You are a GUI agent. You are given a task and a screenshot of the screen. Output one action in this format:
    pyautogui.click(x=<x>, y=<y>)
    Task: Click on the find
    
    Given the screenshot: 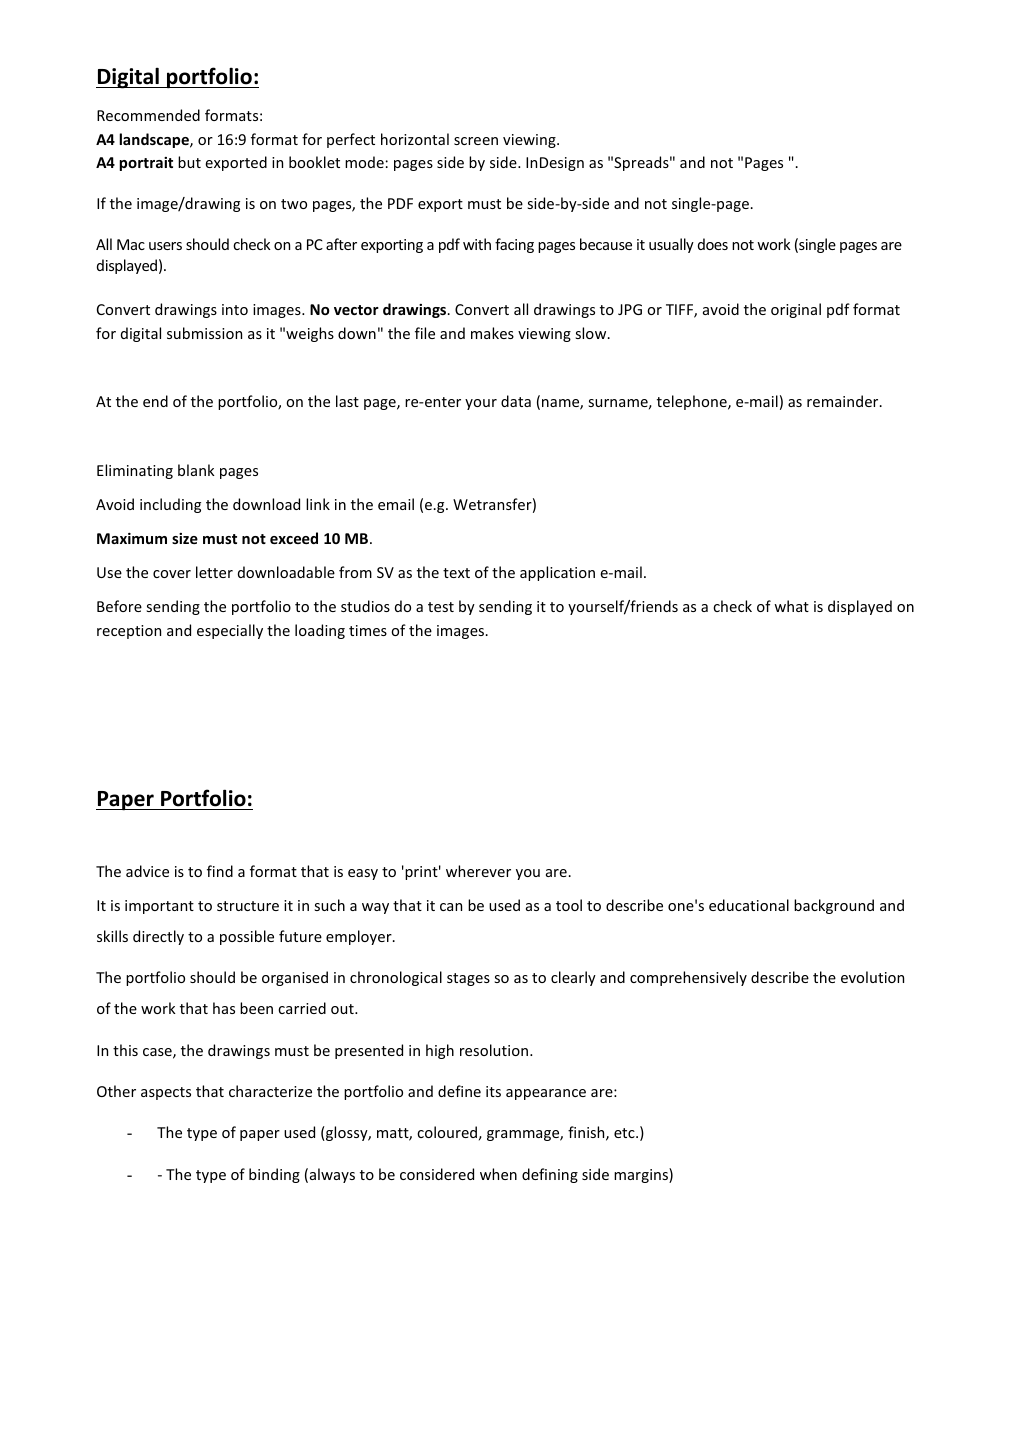 What is the action you would take?
    pyautogui.click(x=220, y=871)
